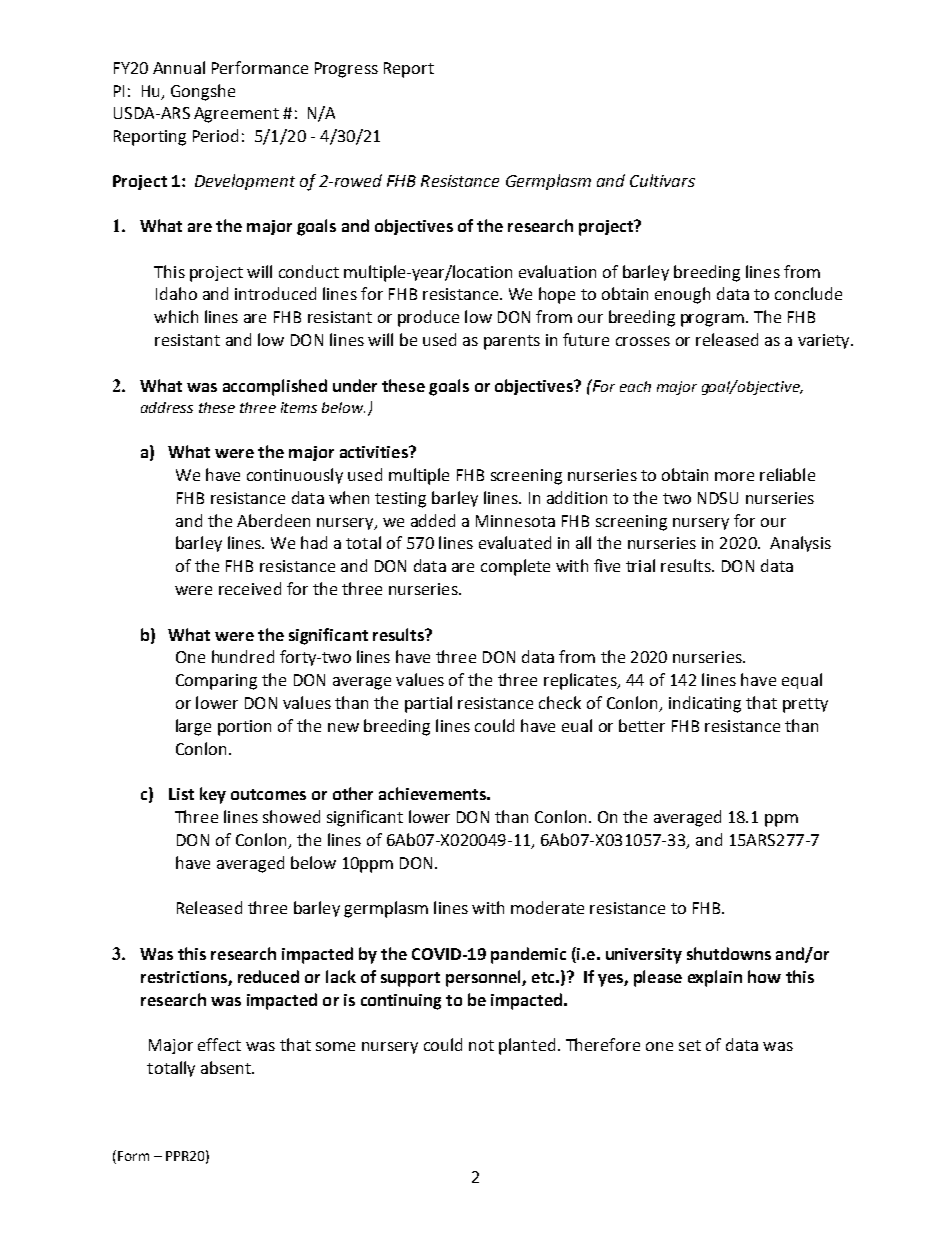 This screenshot has height=1233, width=952. Describe the element at coordinates (800, 544) in the screenshot. I see `Analysis` at that location.
